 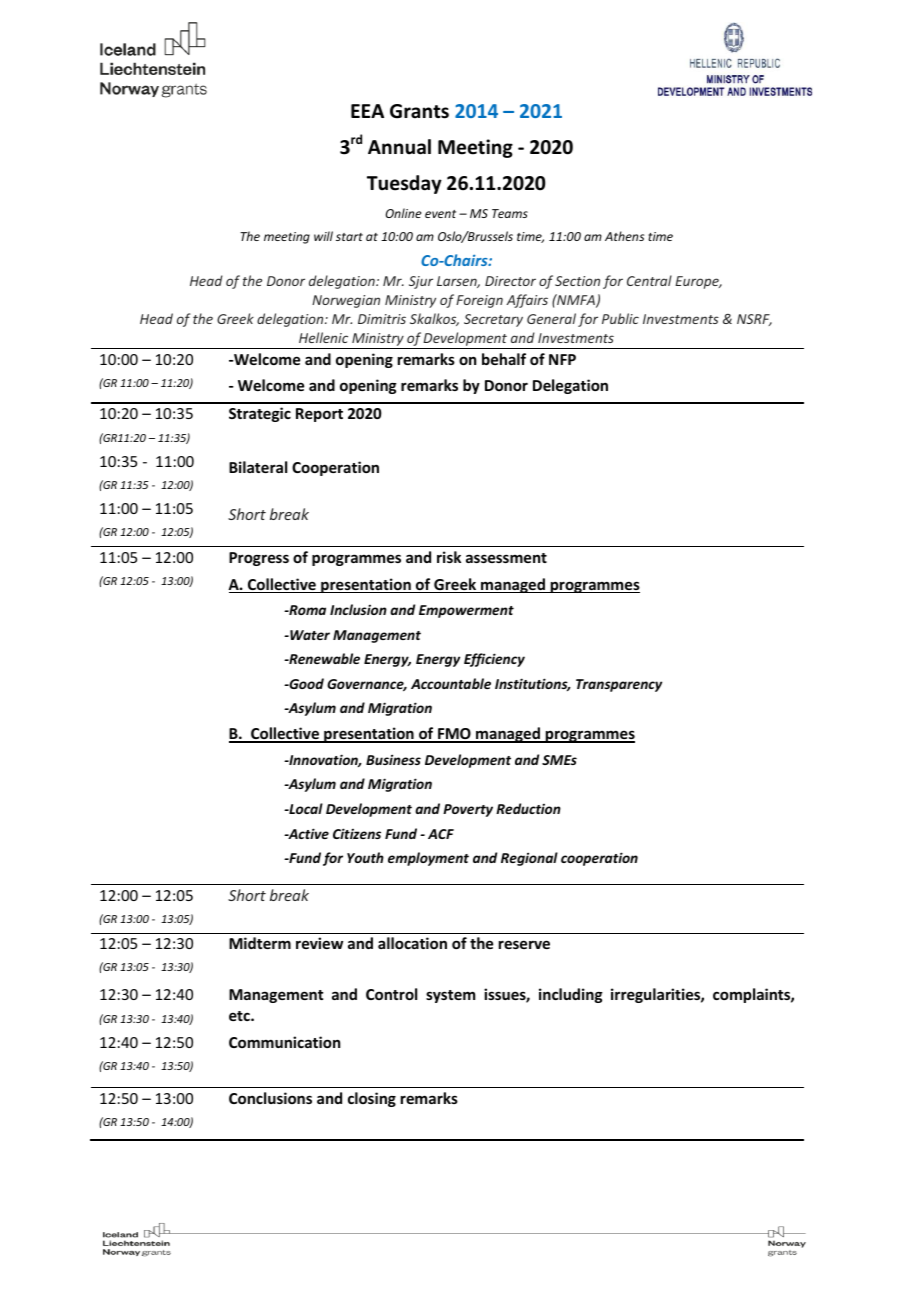 I want to click on Bilateral, so click(x=258, y=467).
